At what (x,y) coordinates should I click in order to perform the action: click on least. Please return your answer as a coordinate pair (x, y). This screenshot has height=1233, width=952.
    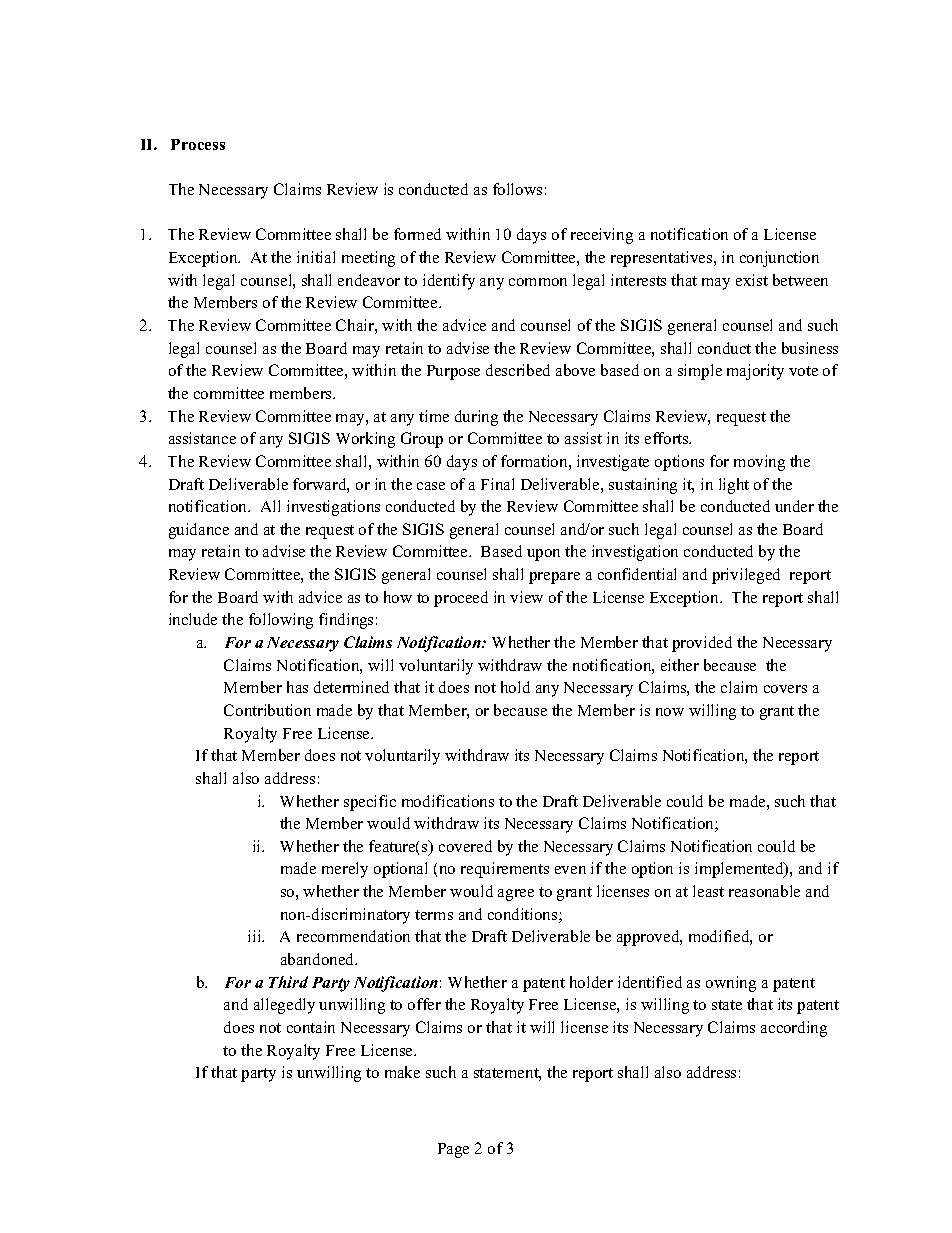
    Looking at the image, I should click on (708, 891).
